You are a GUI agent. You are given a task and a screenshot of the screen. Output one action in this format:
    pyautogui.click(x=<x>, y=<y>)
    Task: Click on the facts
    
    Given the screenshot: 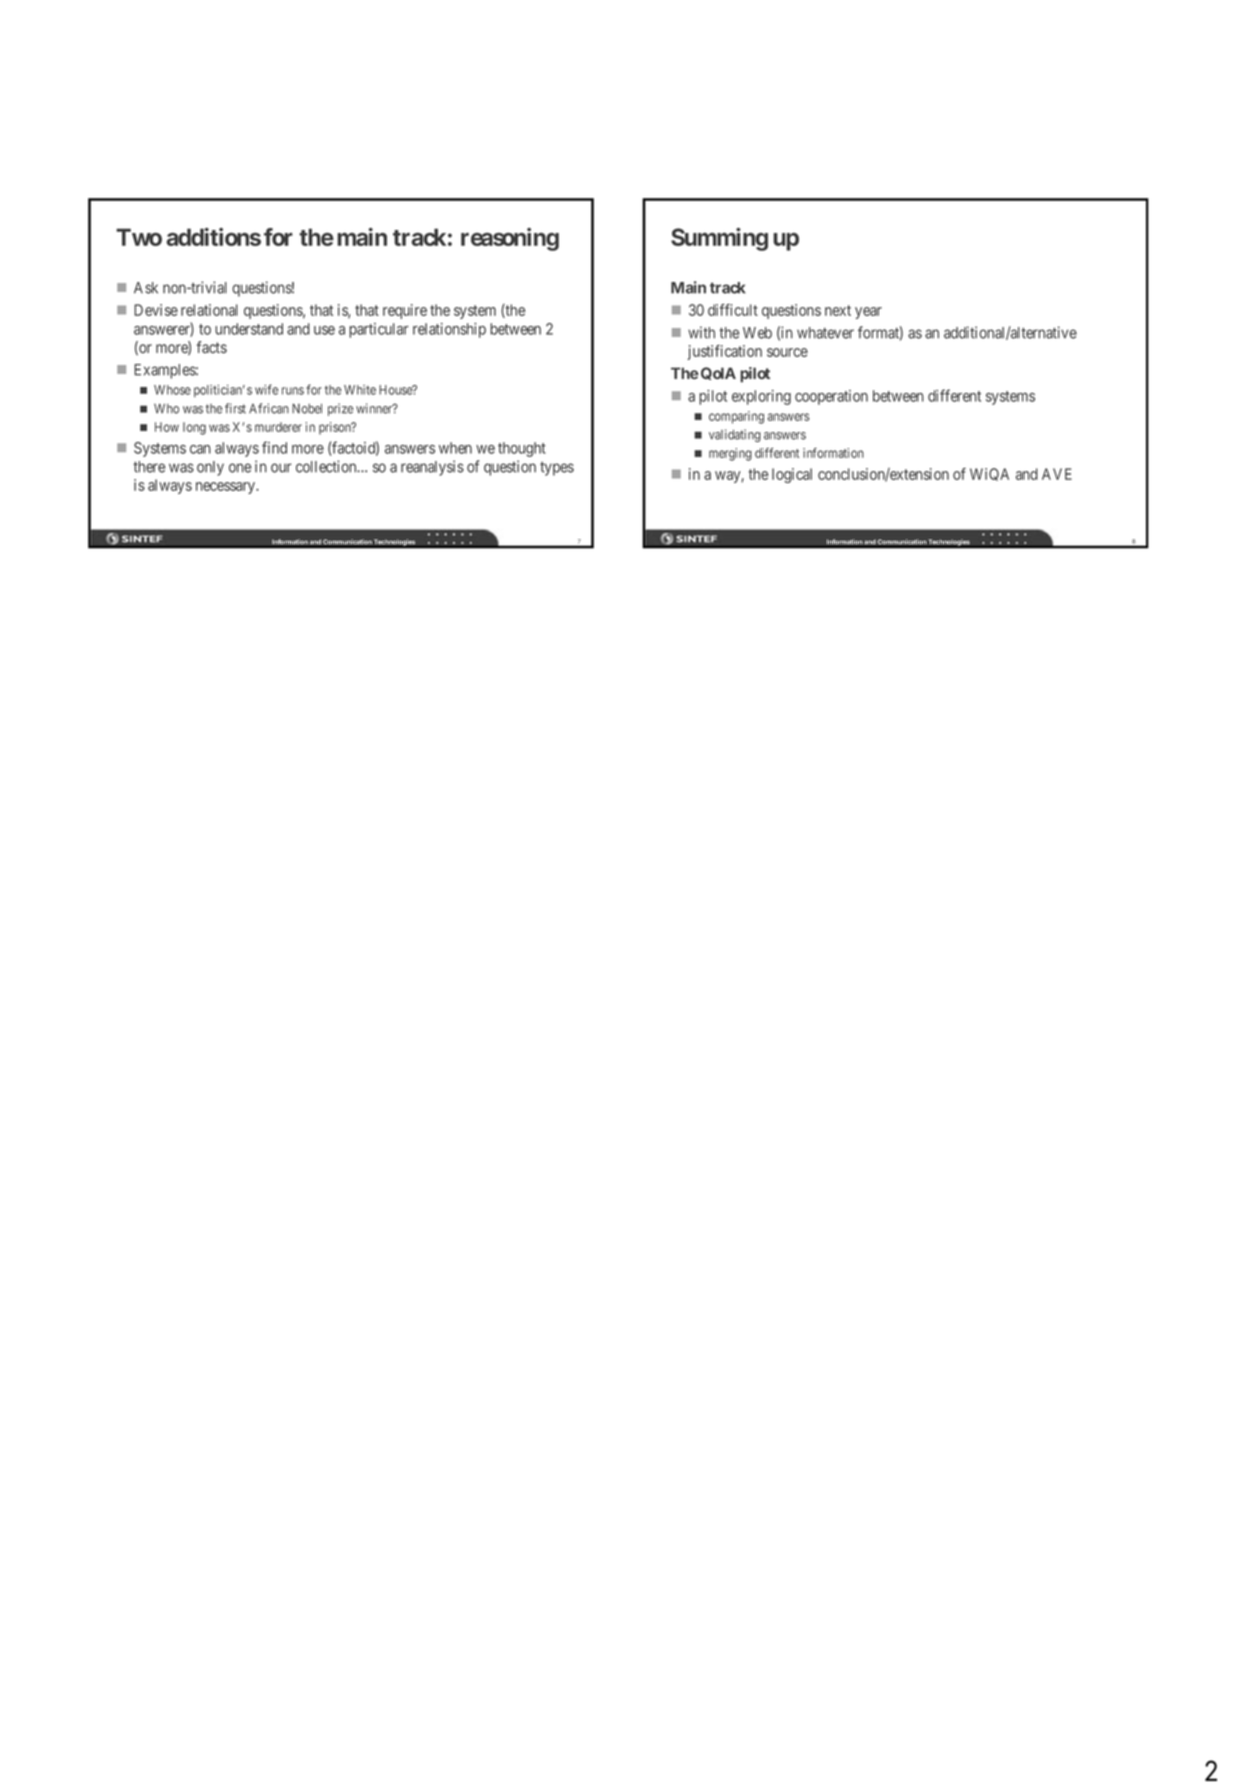 What is the action you would take?
    pyautogui.click(x=212, y=347)
